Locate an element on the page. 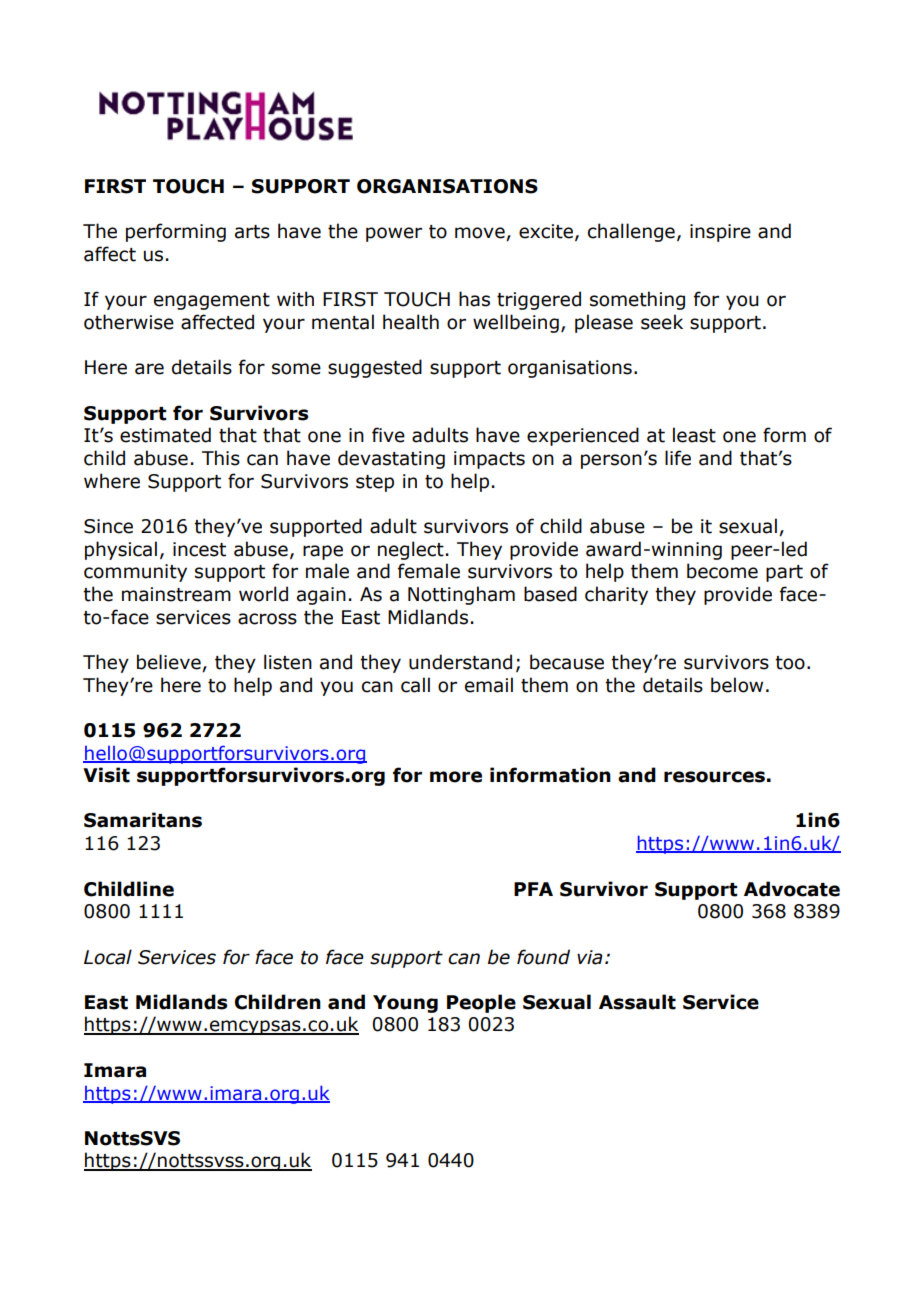 The image size is (924, 1308). Samaritans is located at coordinates (143, 820).
